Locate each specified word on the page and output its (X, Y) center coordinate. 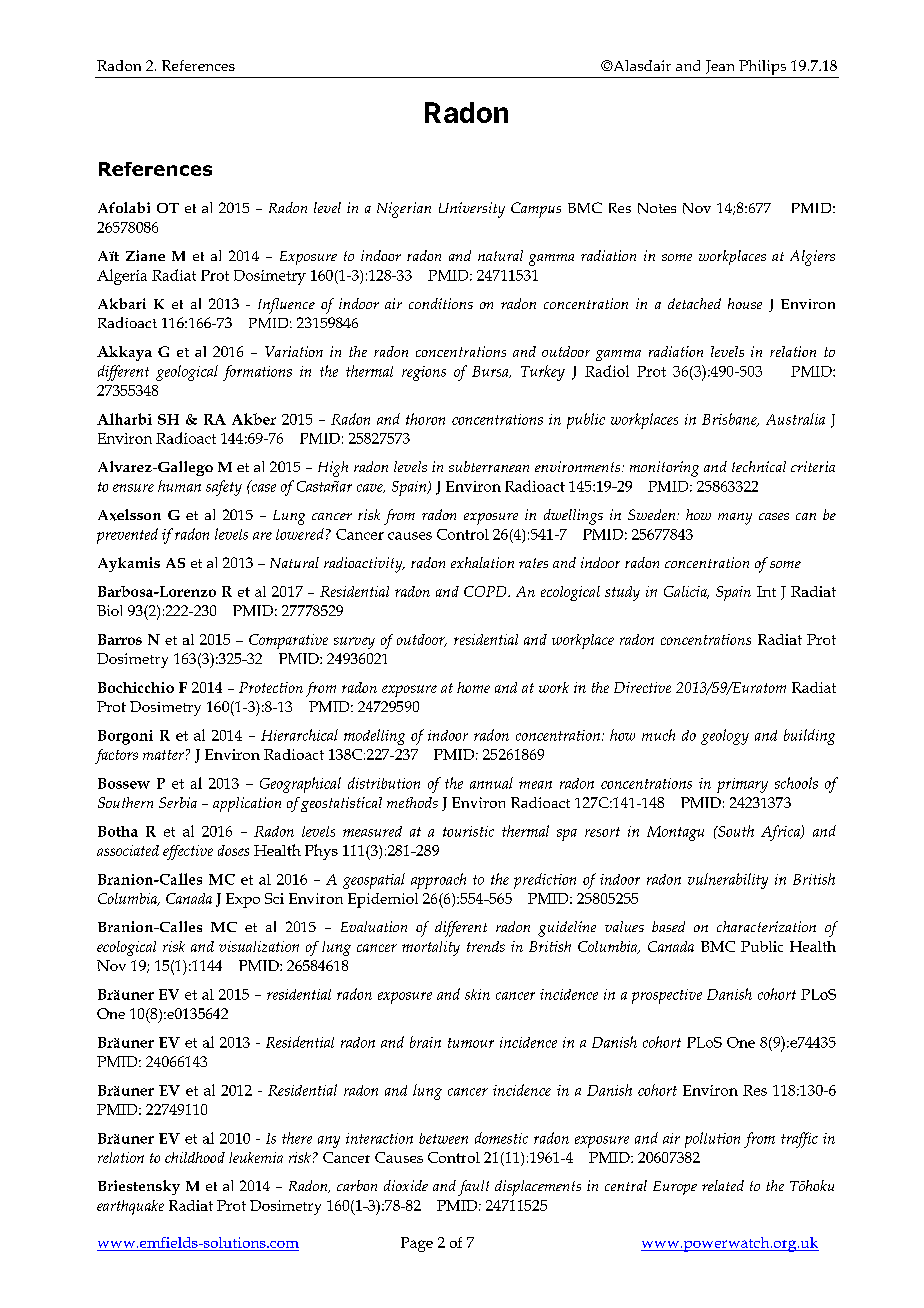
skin (477, 994)
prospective (667, 996)
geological (187, 373)
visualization (259, 946)
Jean (720, 67)
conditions (441, 303)
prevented (127, 536)
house (745, 303)
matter (163, 755)
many (735, 519)
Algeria (122, 277)
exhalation (482, 562)
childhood (195, 1157)
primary (742, 785)
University (472, 210)
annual (491, 783)
